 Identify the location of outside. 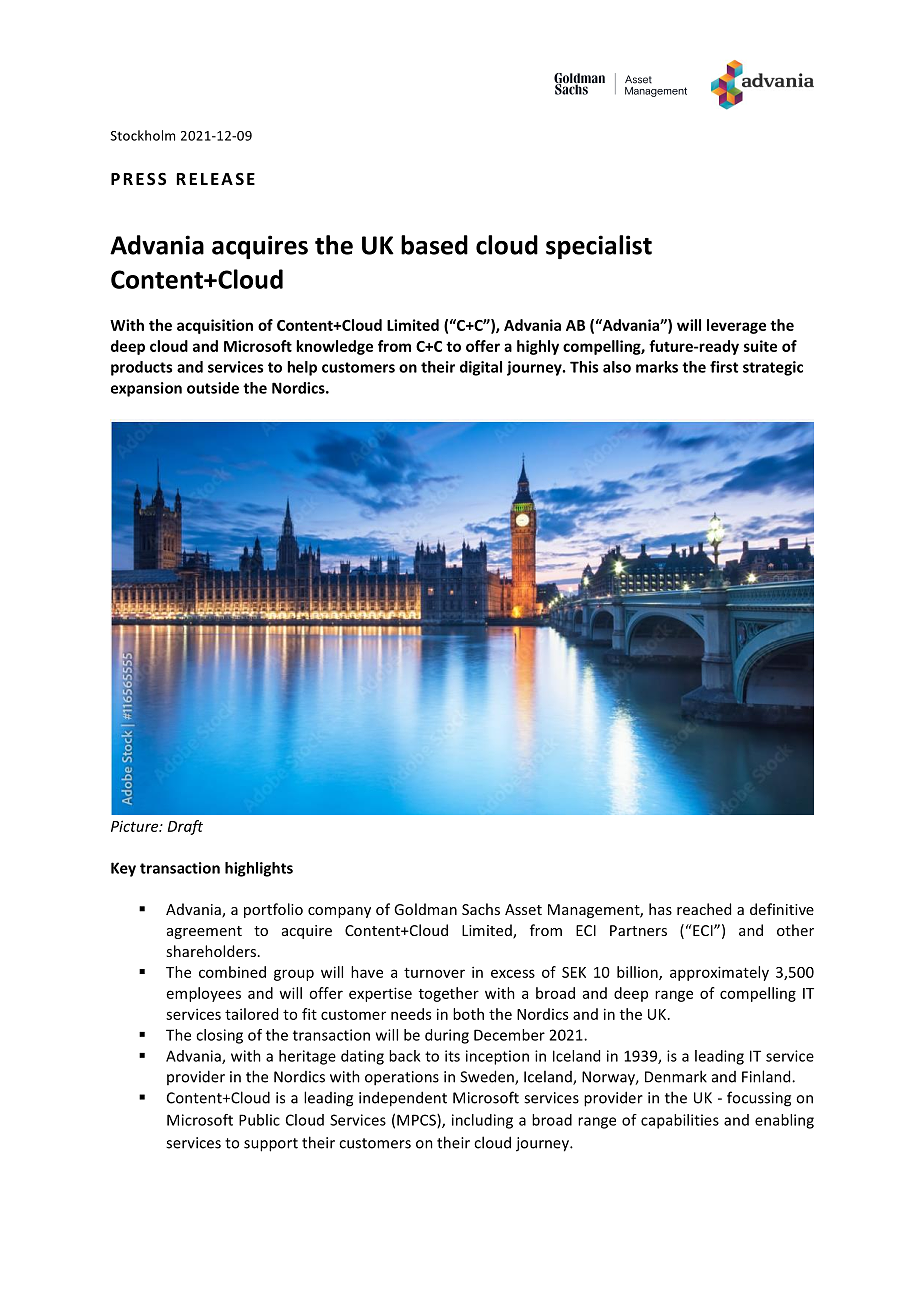
(213, 388).
